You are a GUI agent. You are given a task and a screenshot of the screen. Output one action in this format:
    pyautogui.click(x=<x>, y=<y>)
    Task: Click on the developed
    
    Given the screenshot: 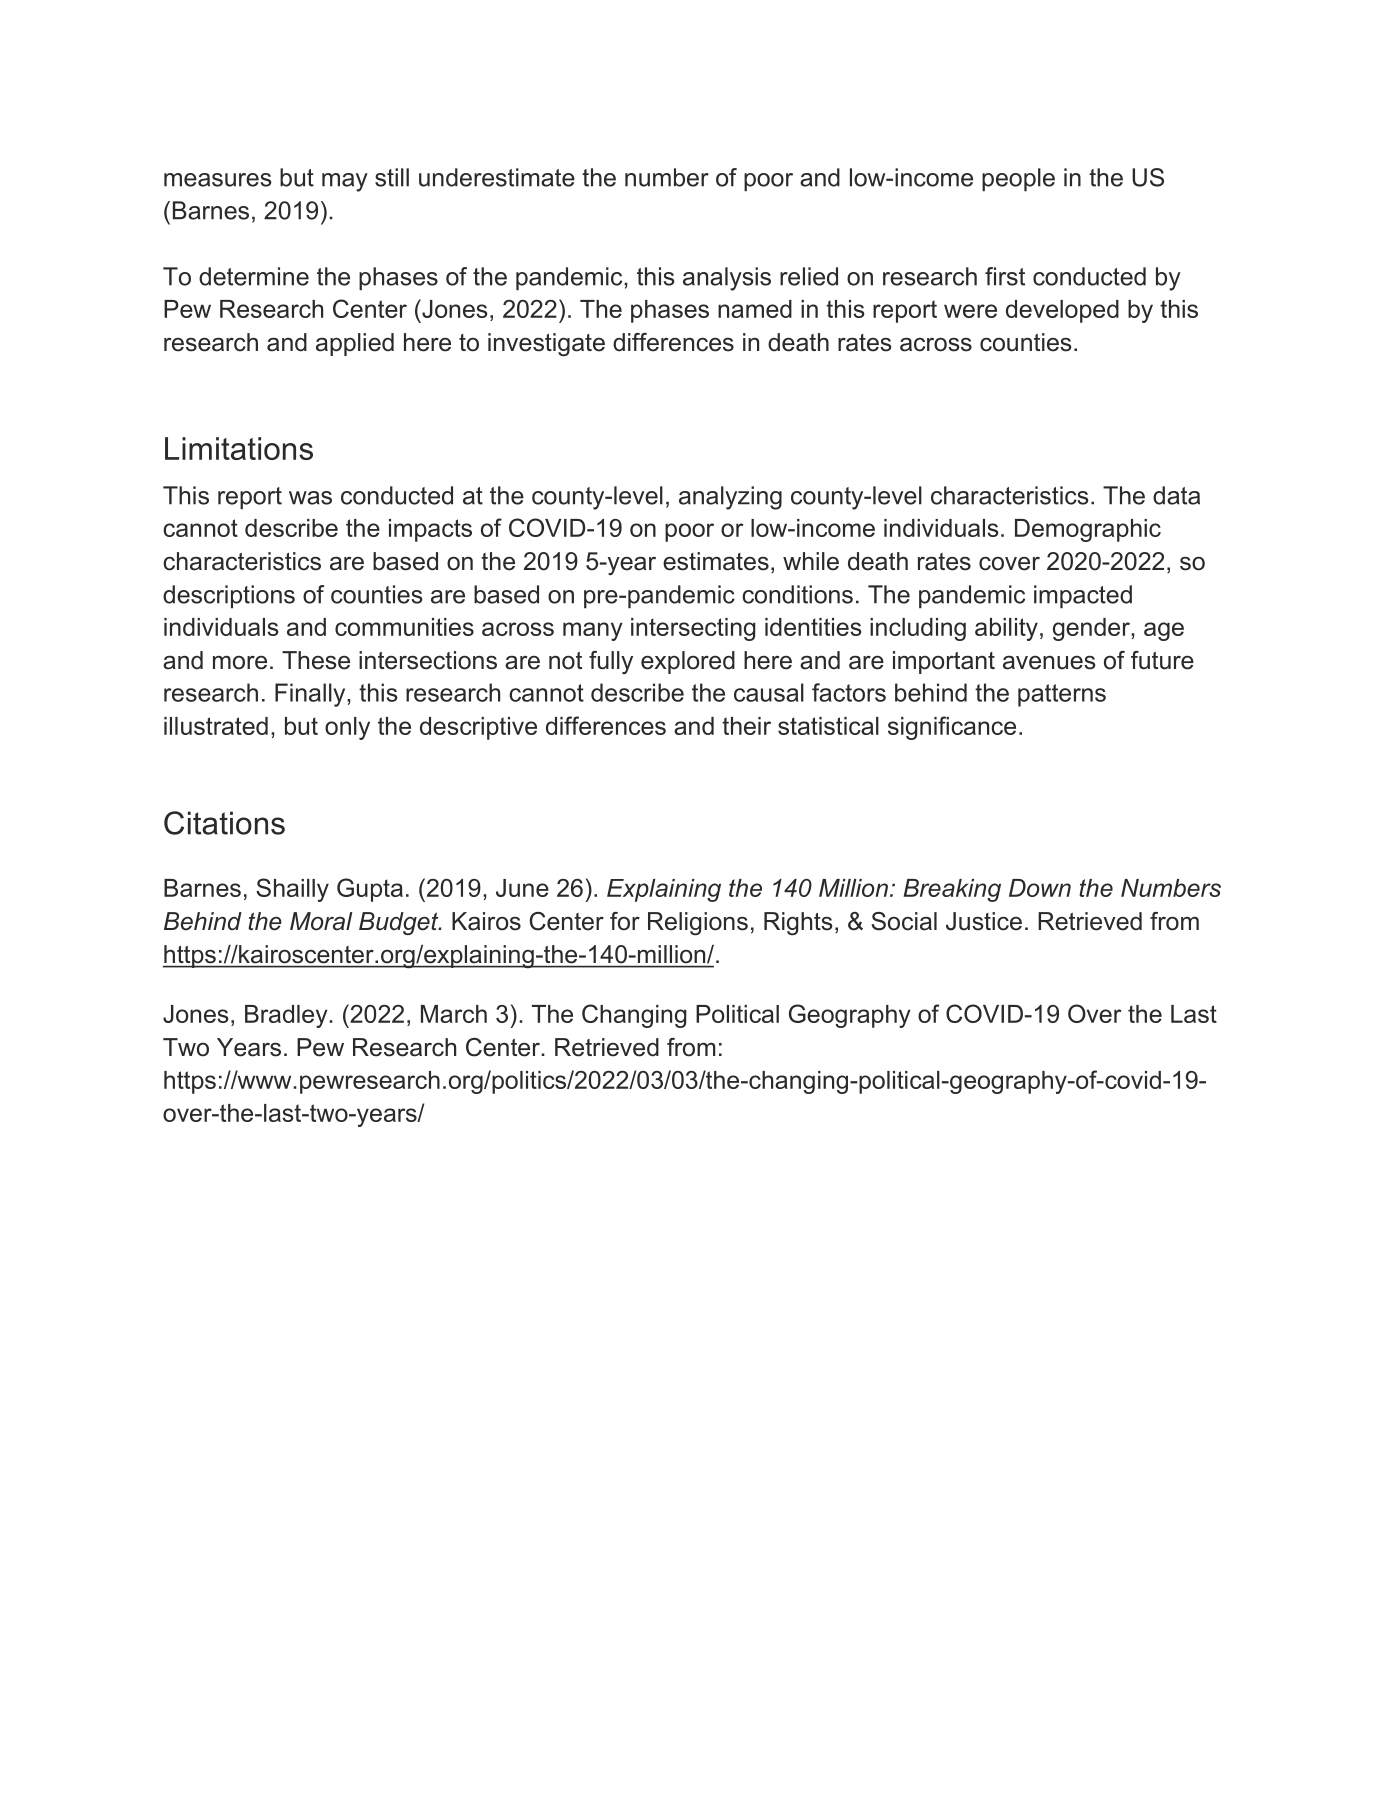 What is the action you would take?
    pyautogui.click(x=1062, y=311)
